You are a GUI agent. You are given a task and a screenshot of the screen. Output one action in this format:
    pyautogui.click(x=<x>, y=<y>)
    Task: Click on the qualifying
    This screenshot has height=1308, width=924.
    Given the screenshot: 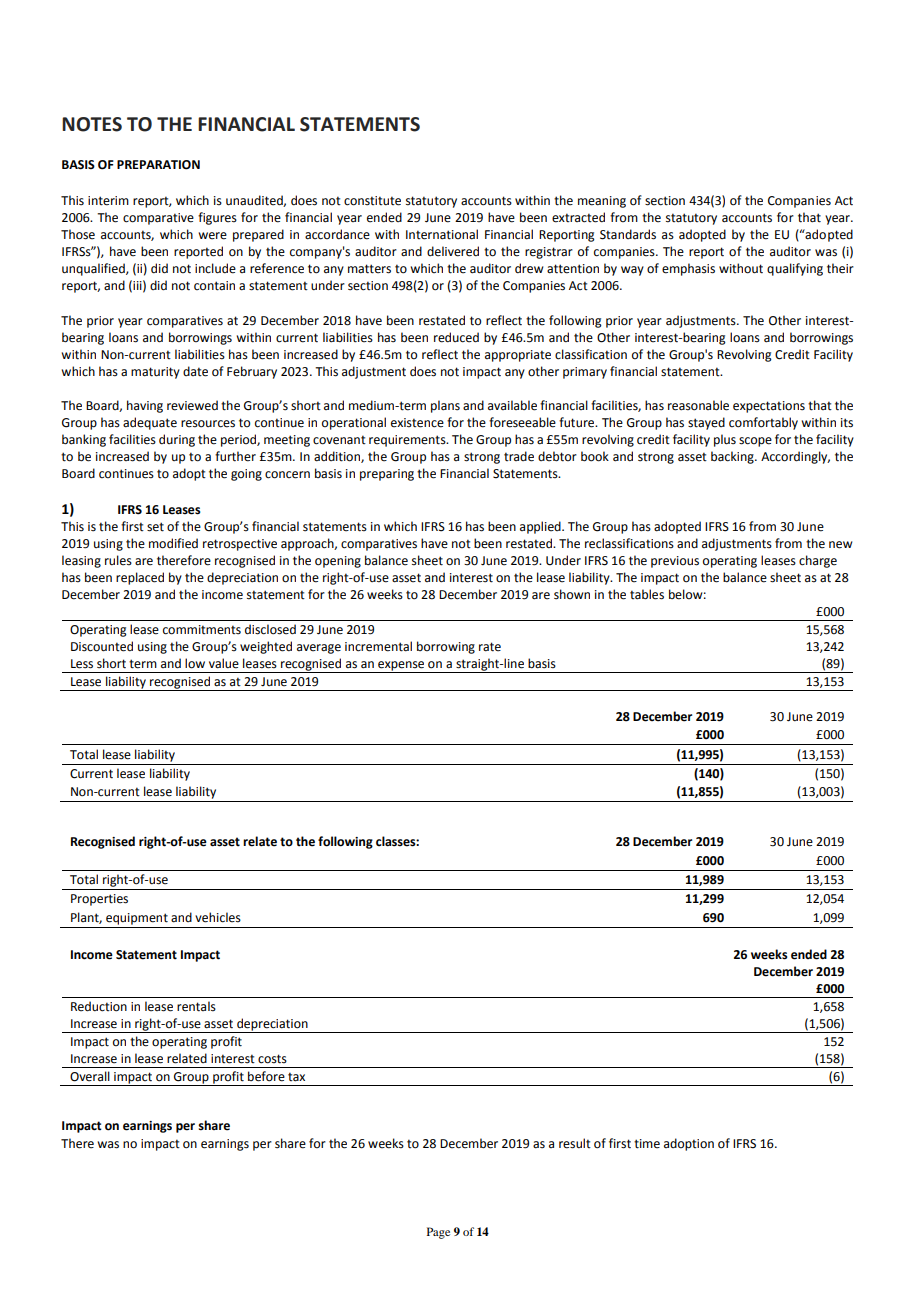 What is the action you would take?
    pyautogui.click(x=795, y=269)
